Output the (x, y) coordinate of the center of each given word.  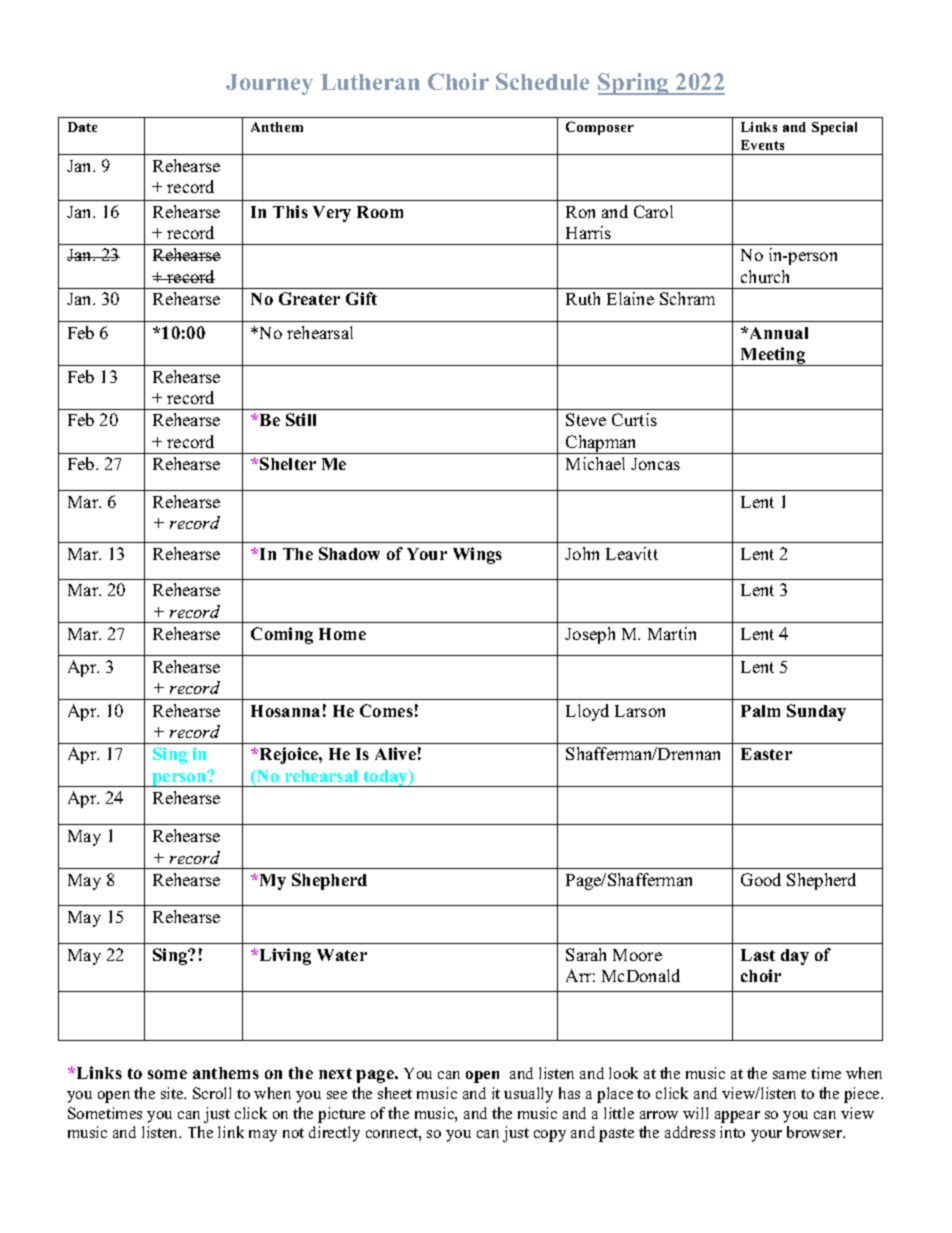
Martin (672, 633)
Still (301, 419)
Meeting (773, 356)
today (385, 778)
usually (528, 1095)
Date (82, 127)
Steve (586, 419)
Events (762, 145)
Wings (477, 555)
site (173, 1093)
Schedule (542, 81)
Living (285, 956)
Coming (282, 635)
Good (761, 879)
